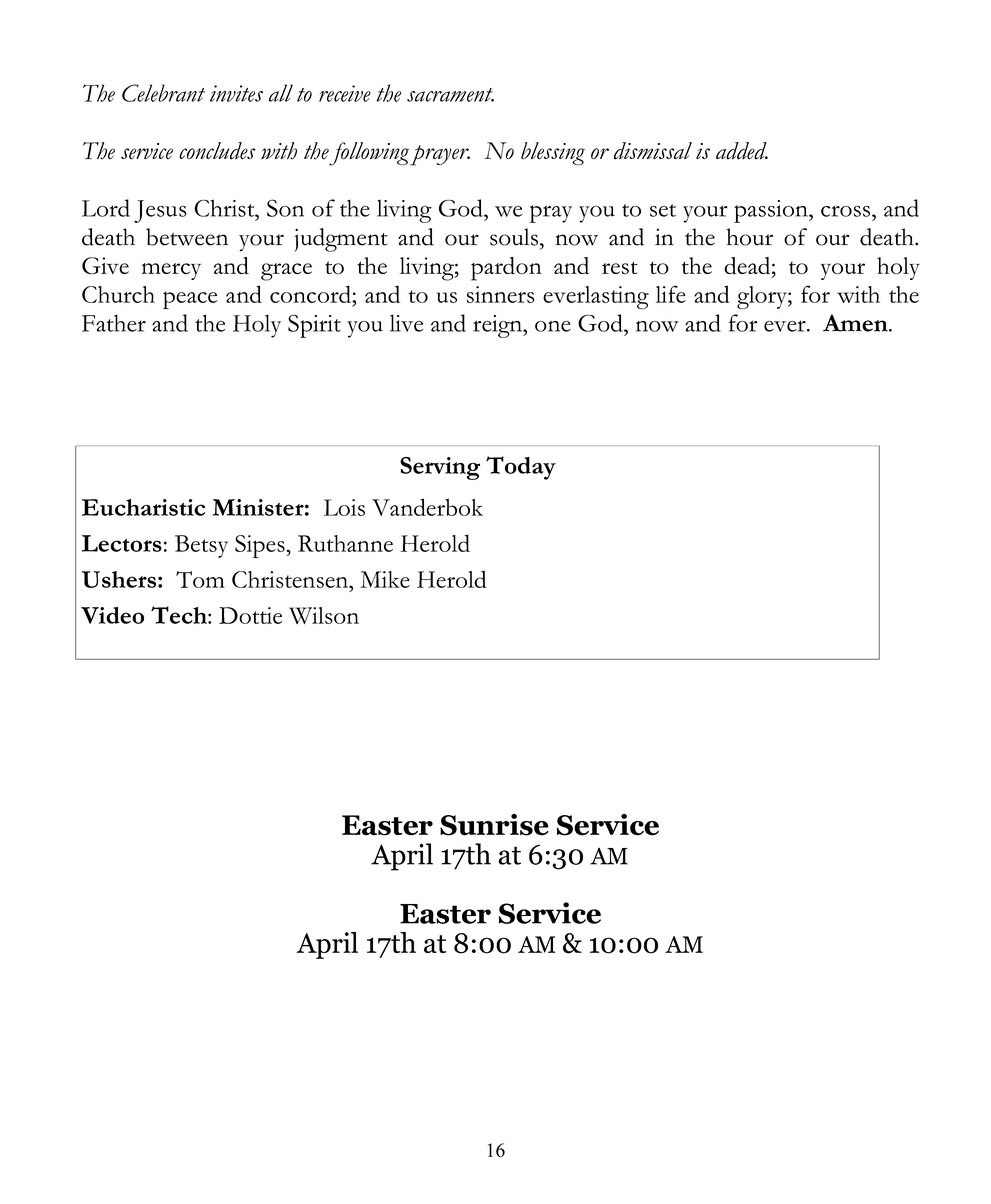 Image resolution: width=991 pixels, height=1204 pixels. What do you see at coordinates (742, 151) in the page?
I see `added` at bounding box center [742, 151].
